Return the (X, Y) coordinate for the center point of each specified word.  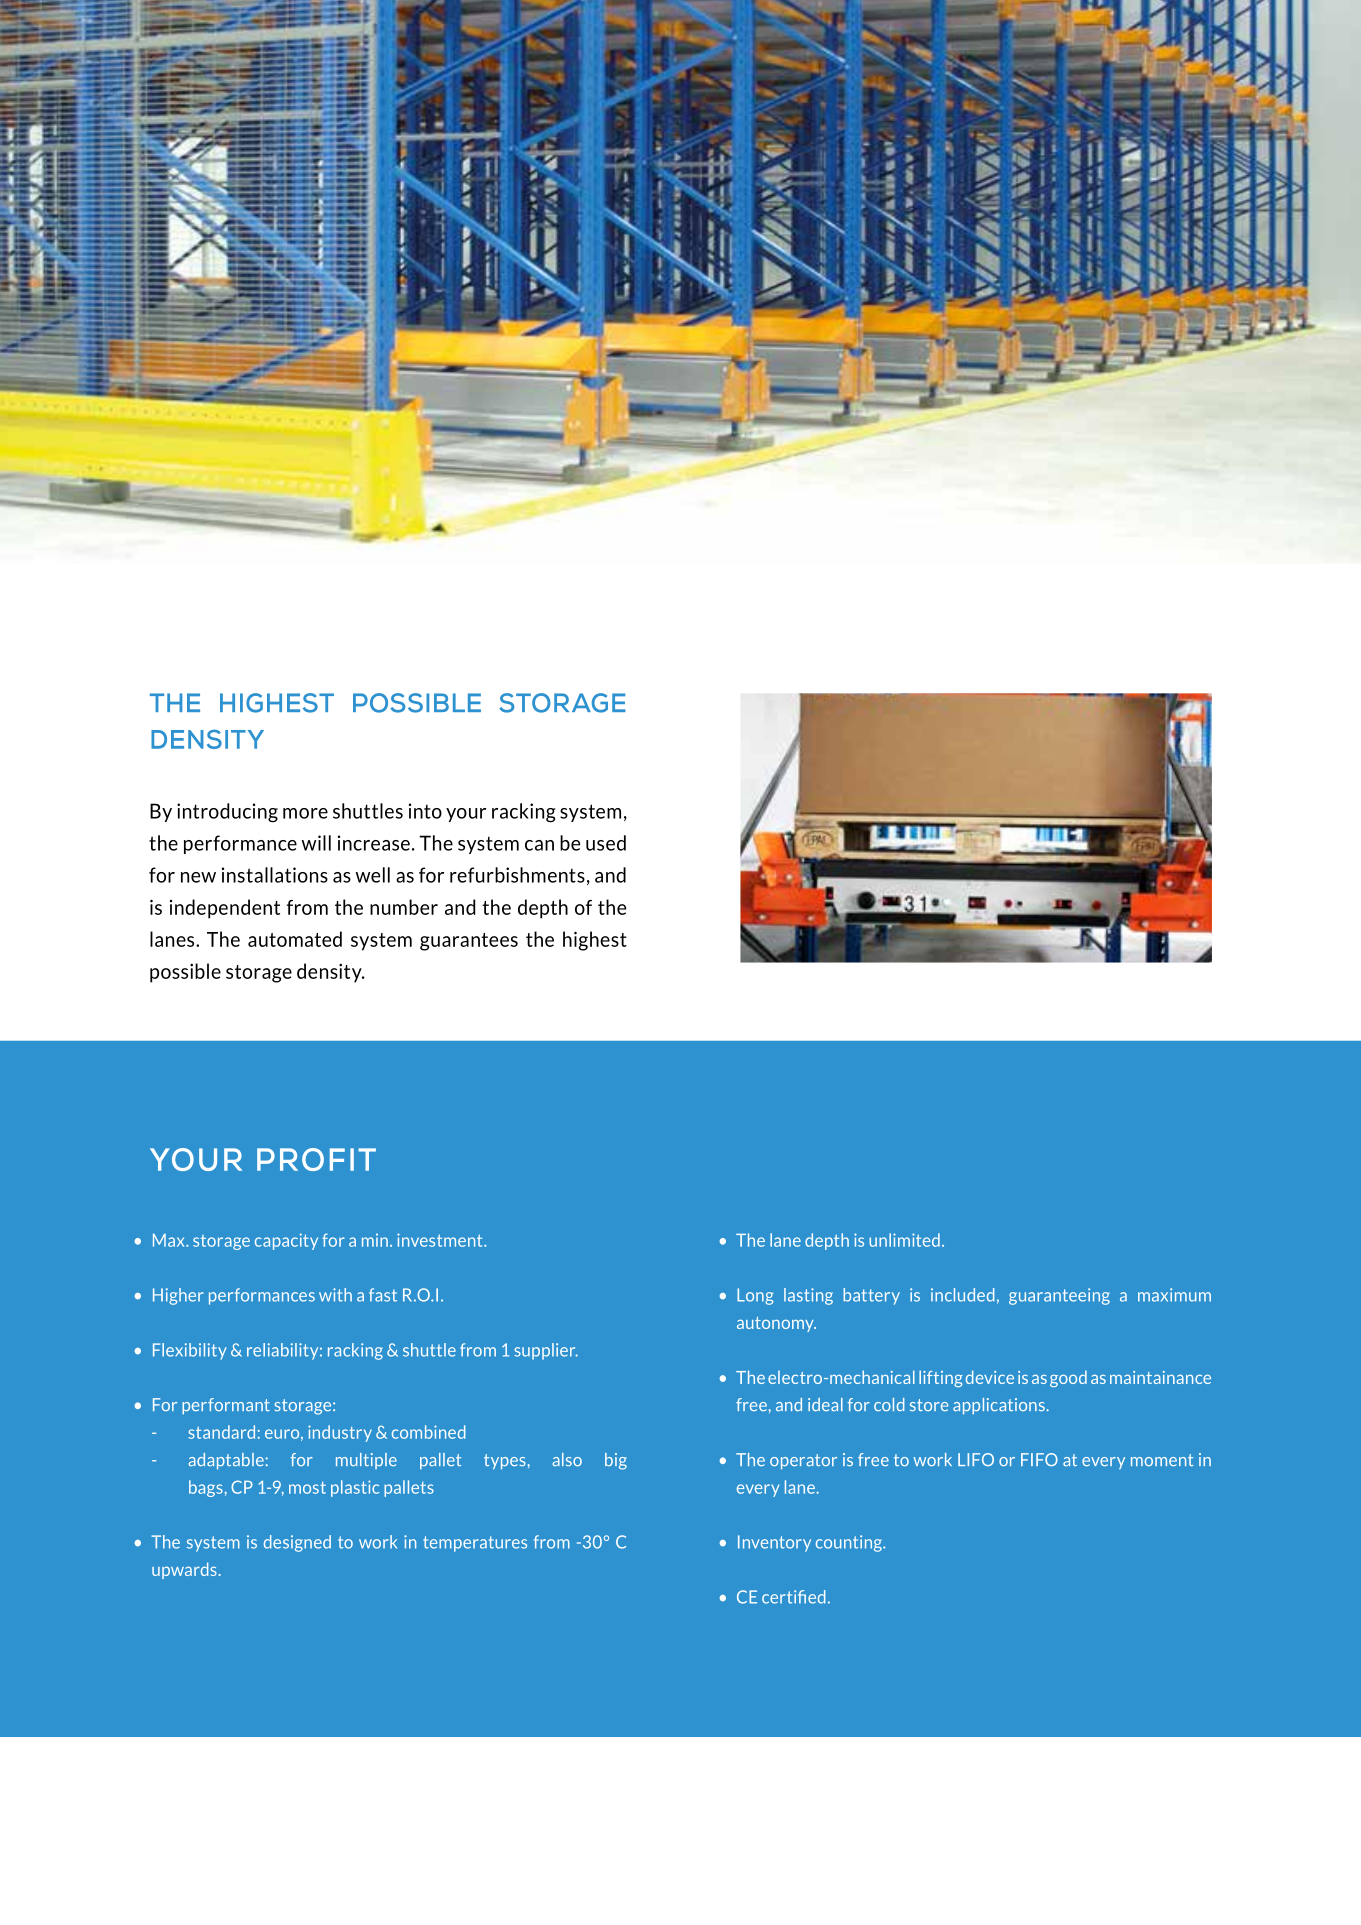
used (606, 843)
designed (297, 1543)
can (539, 845)
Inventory (774, 1543)
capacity (286, 1241)
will (316, 843)
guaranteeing (1059, 1296)
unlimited (904, 1240)
